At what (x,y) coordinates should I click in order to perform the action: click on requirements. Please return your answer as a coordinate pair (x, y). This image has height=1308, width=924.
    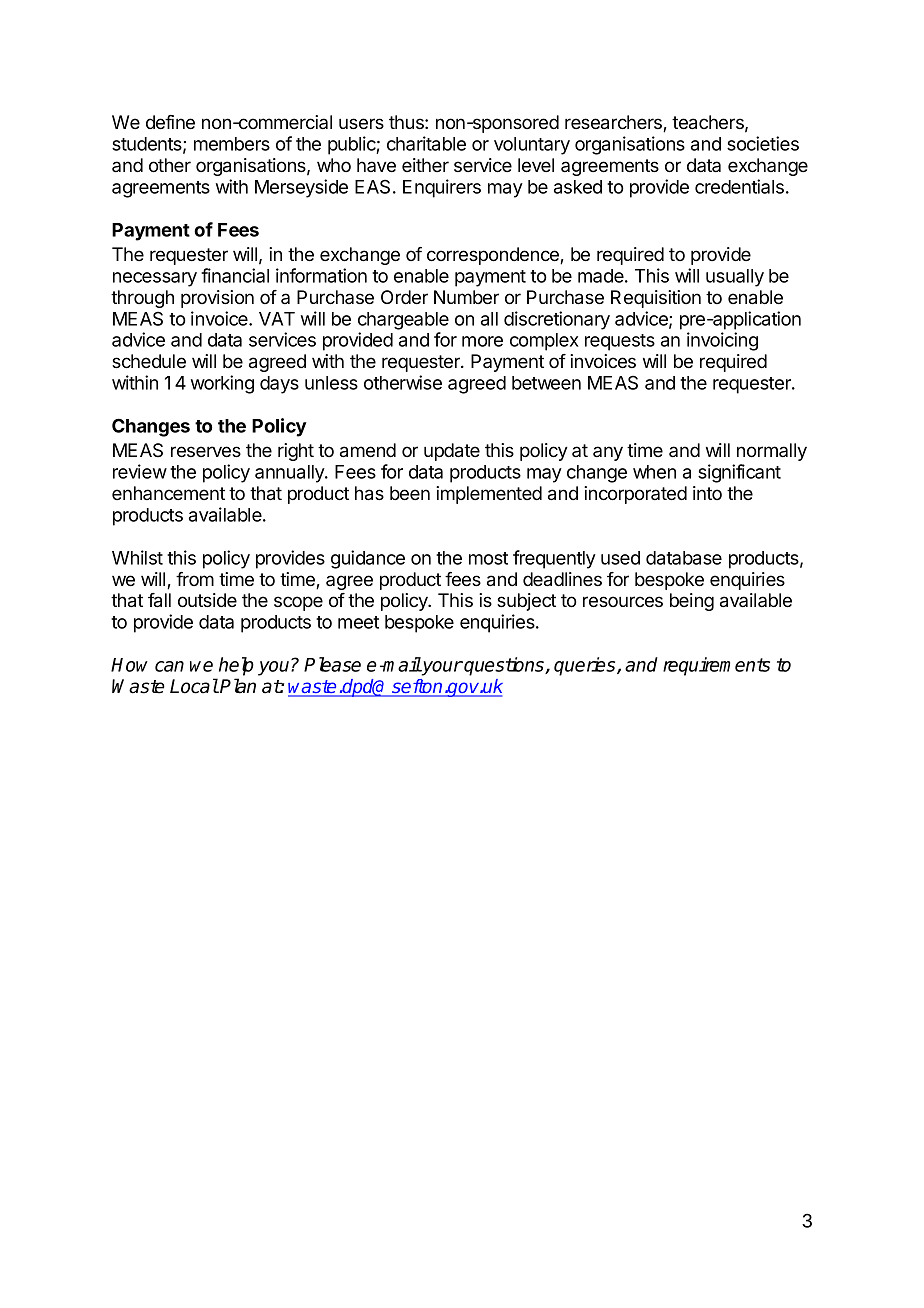
    Looking at the image, I should click on (716, 666).
